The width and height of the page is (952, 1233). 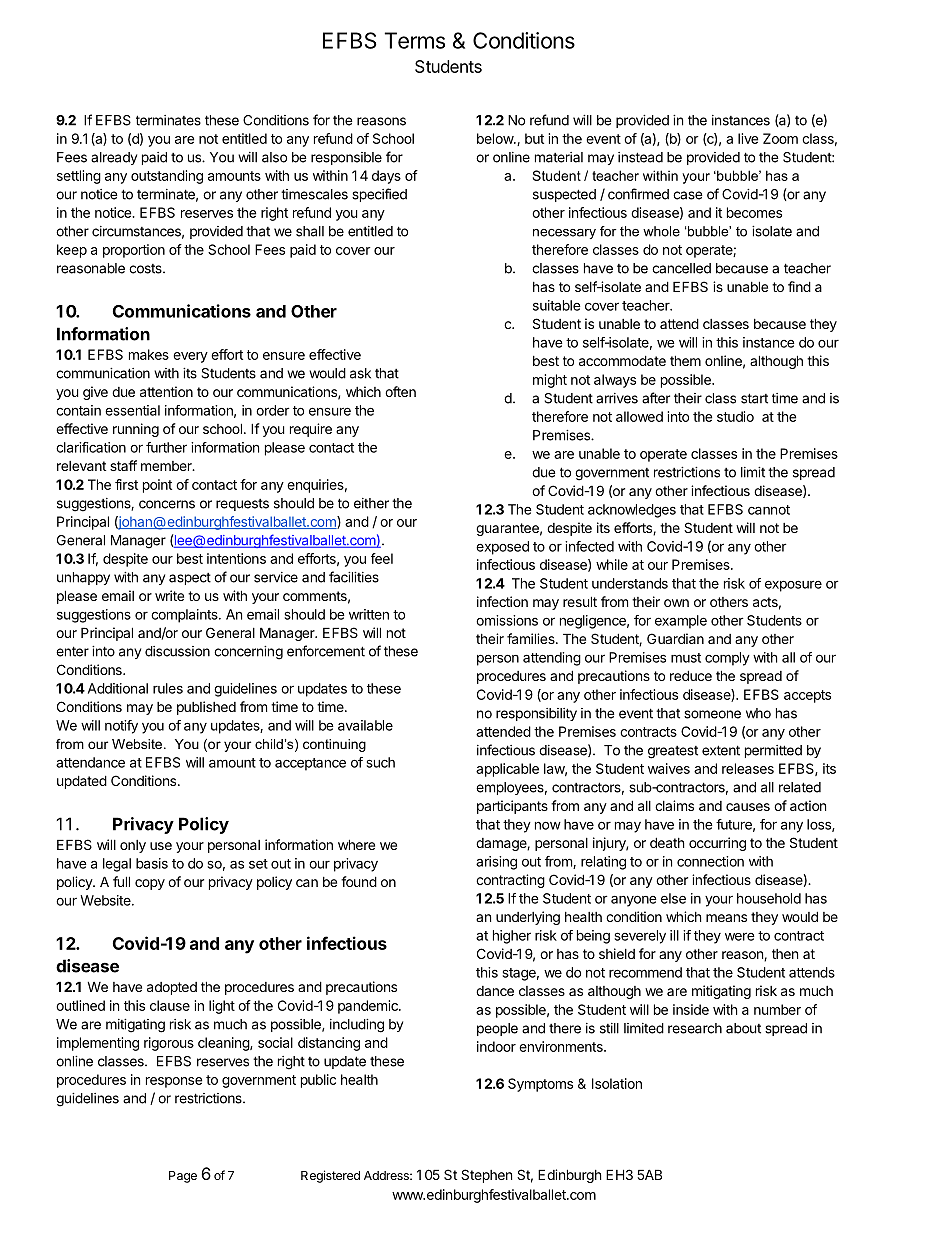 I want to click on write, so click(x=169, y=595).
